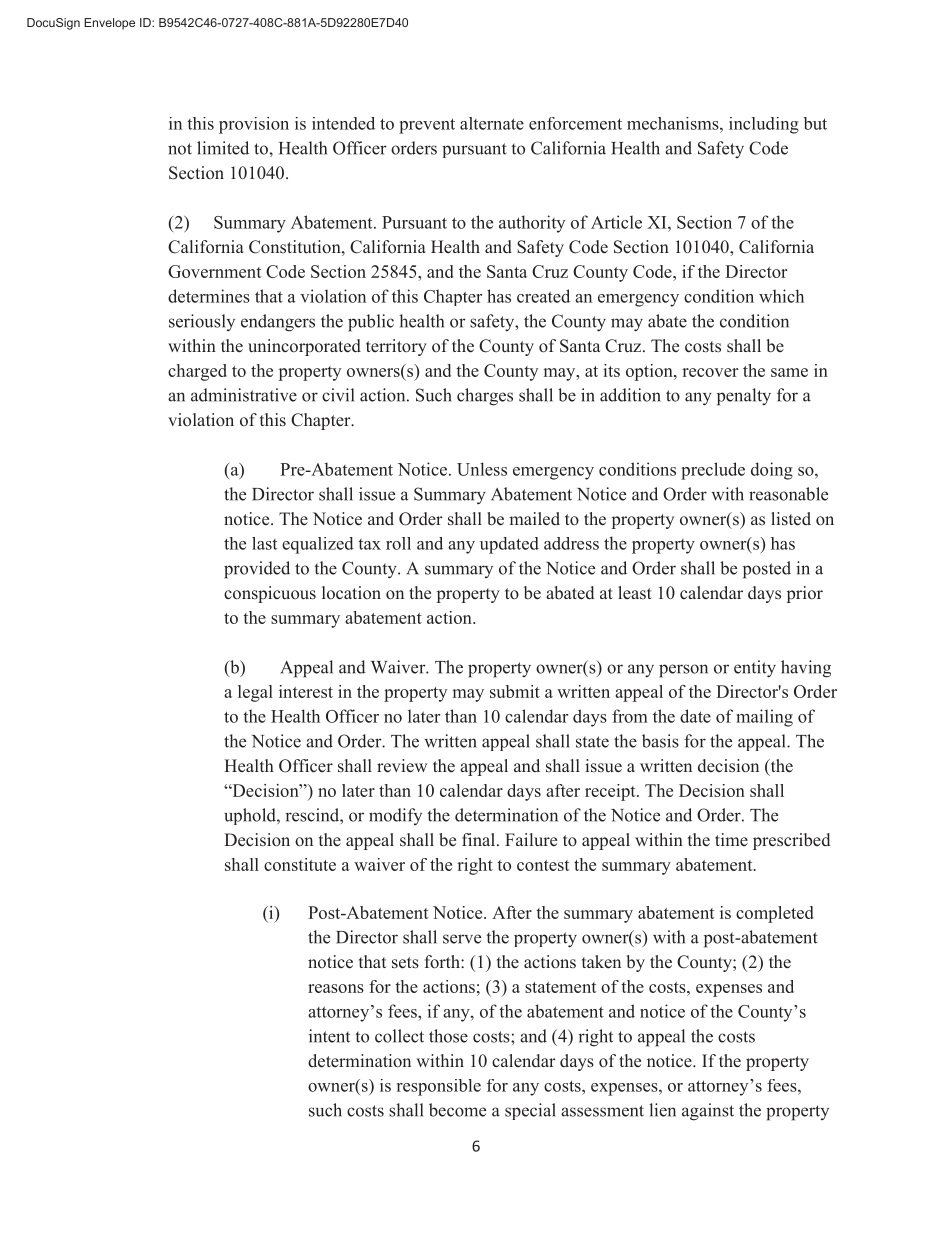 This screenshot has height=1233, width=952. What do you see at coordinates (492, 123) in the screenshot?
I see `alternate` at bounding box center [492, 123].
